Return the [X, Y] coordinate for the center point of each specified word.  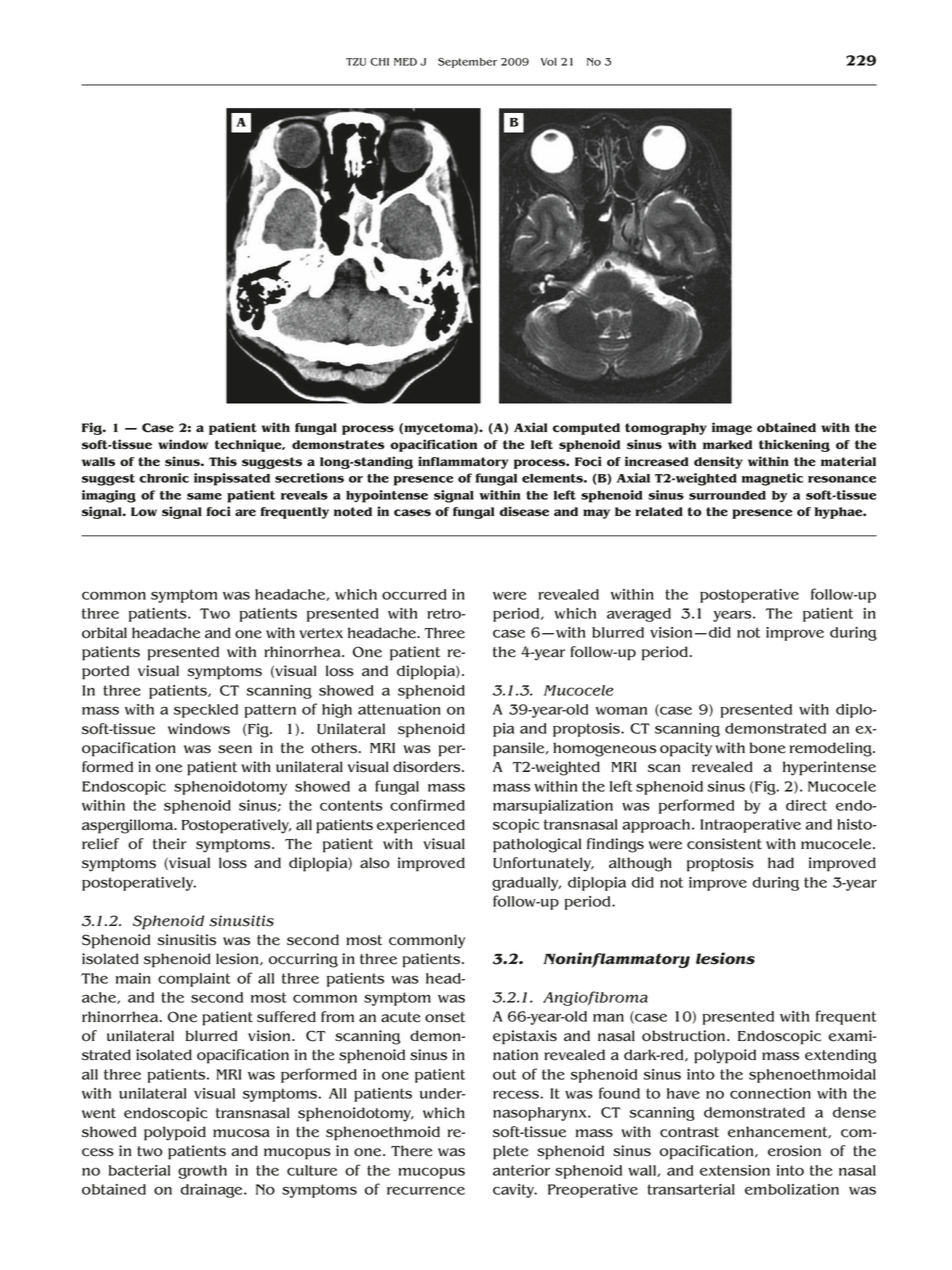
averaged [639, 615]
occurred [414, 594]
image [732, 428]
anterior [521, 1170]
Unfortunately [543, 864]
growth [202, 1172]
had [781, 863]
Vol [549, 62]
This [223, 461]
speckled [206, 711]
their [169, 844]
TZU [356, 62]
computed [586, 429]
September [467, 63]
